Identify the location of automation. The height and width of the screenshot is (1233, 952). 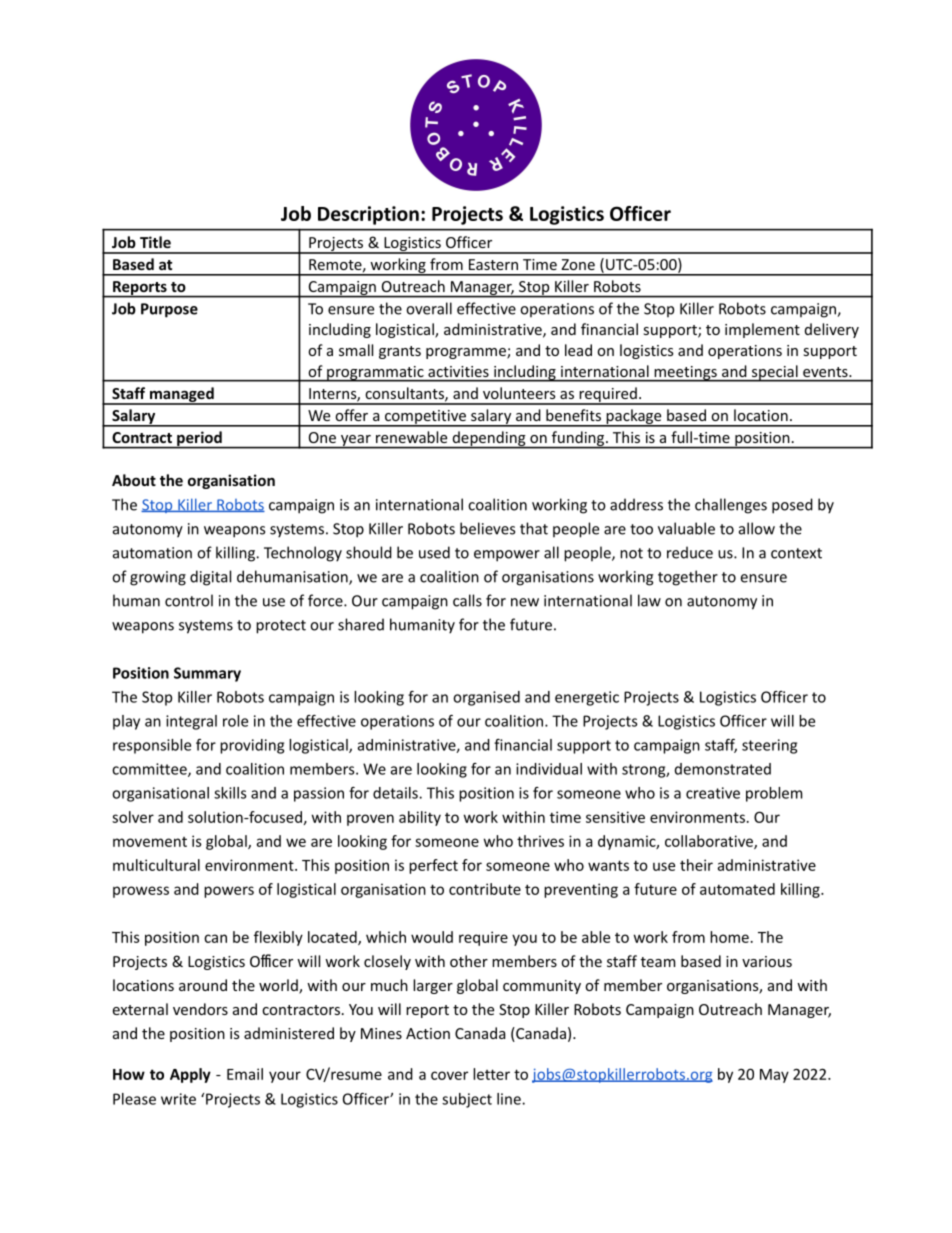
(152, 553).
